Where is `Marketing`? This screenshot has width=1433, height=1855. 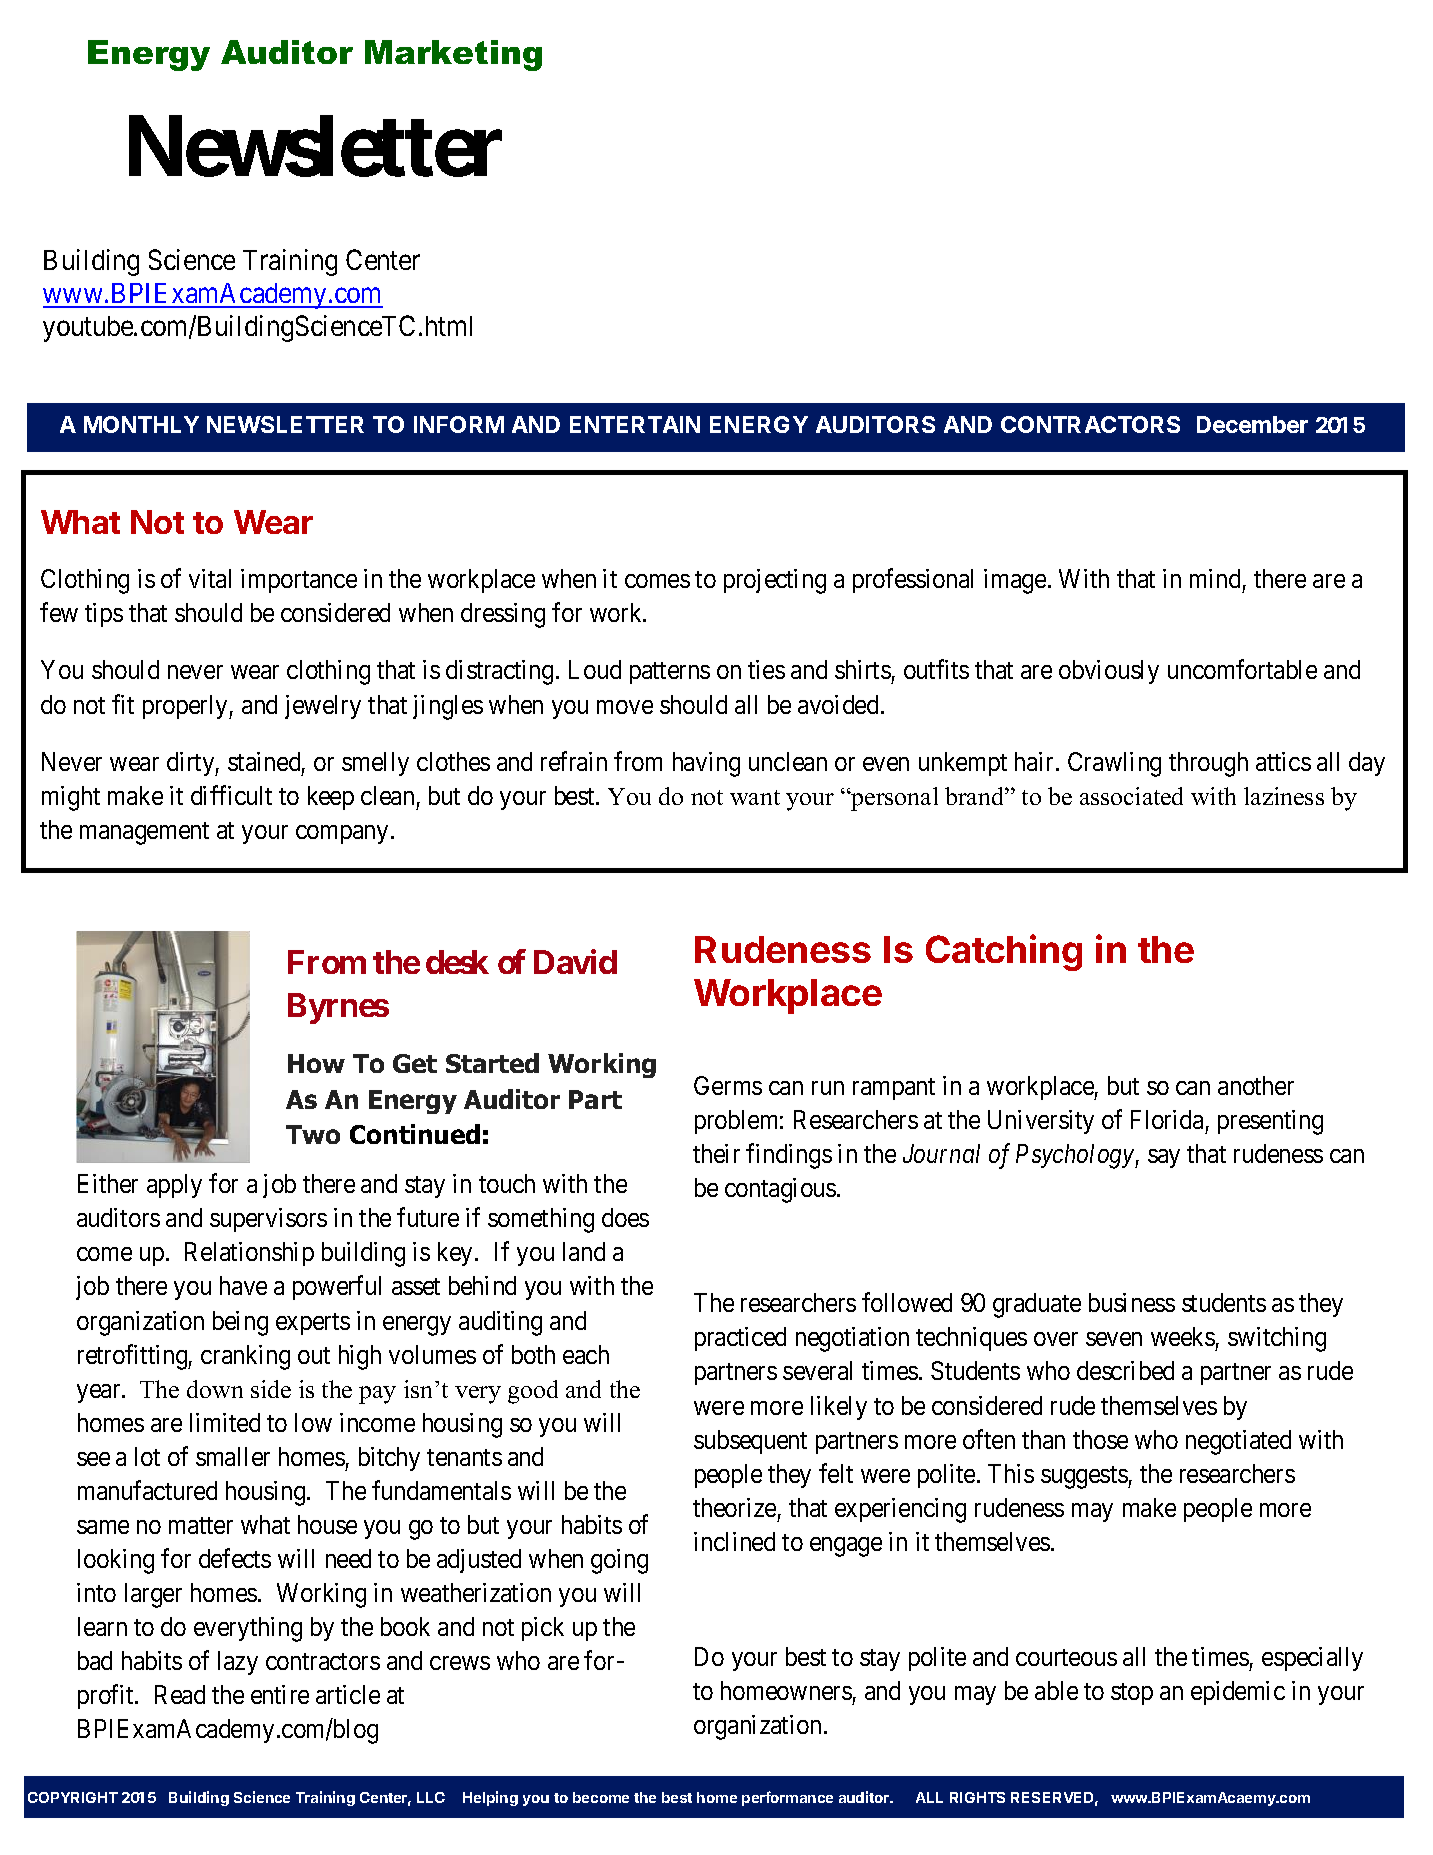
Marketing is located at coordinates (453, 55).
